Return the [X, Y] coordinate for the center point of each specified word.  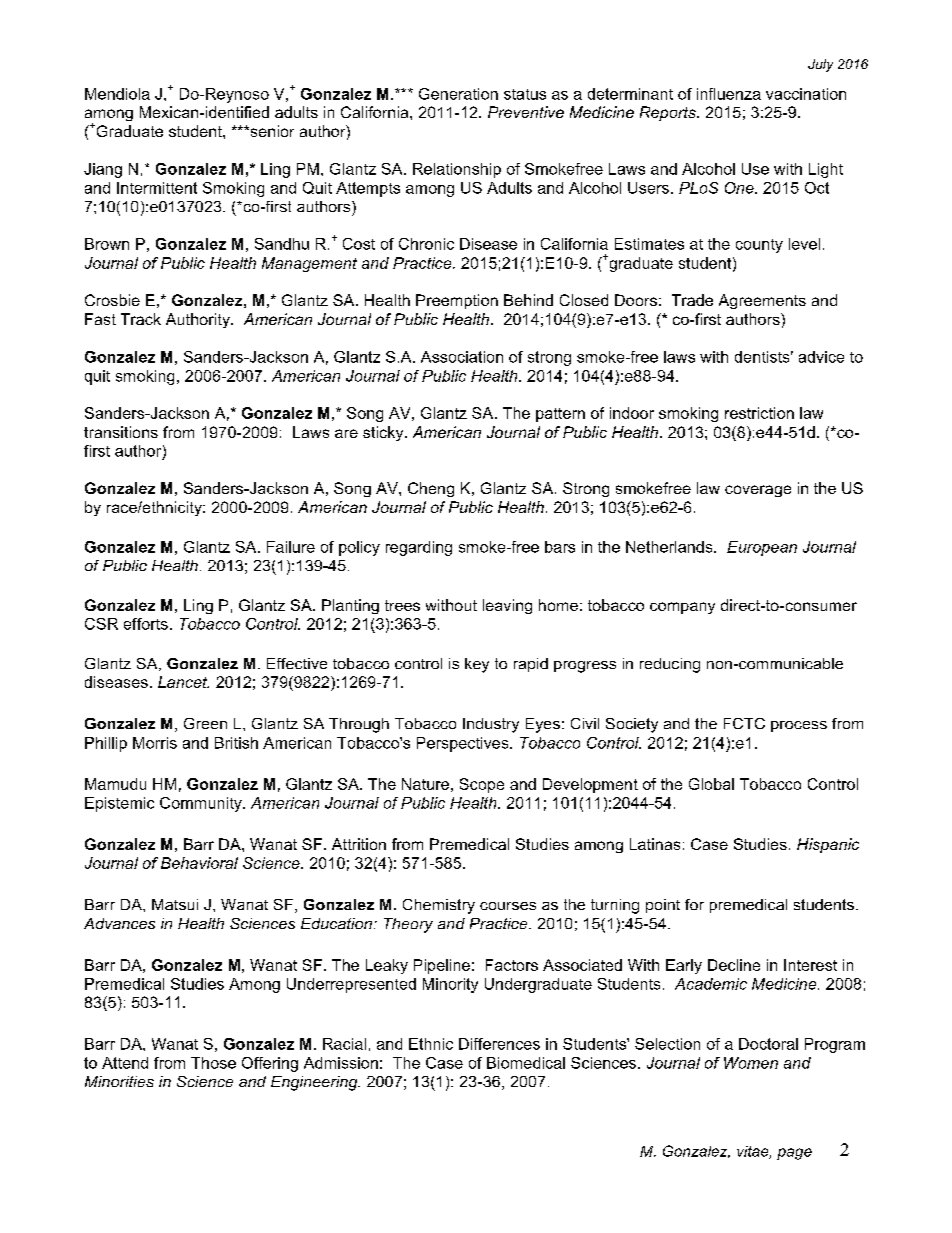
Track [141, 319]
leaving [507, 606]
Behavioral [199, 863]
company [682, 608]
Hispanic [828, 845]
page [794, 1154]
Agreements [762, 301]
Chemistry [439, 906]
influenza [729, 94]
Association [462, 357]
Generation [458, 94]
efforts [146, 624]
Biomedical [526, 1063]
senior [271, 131]
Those [213, 1063]
